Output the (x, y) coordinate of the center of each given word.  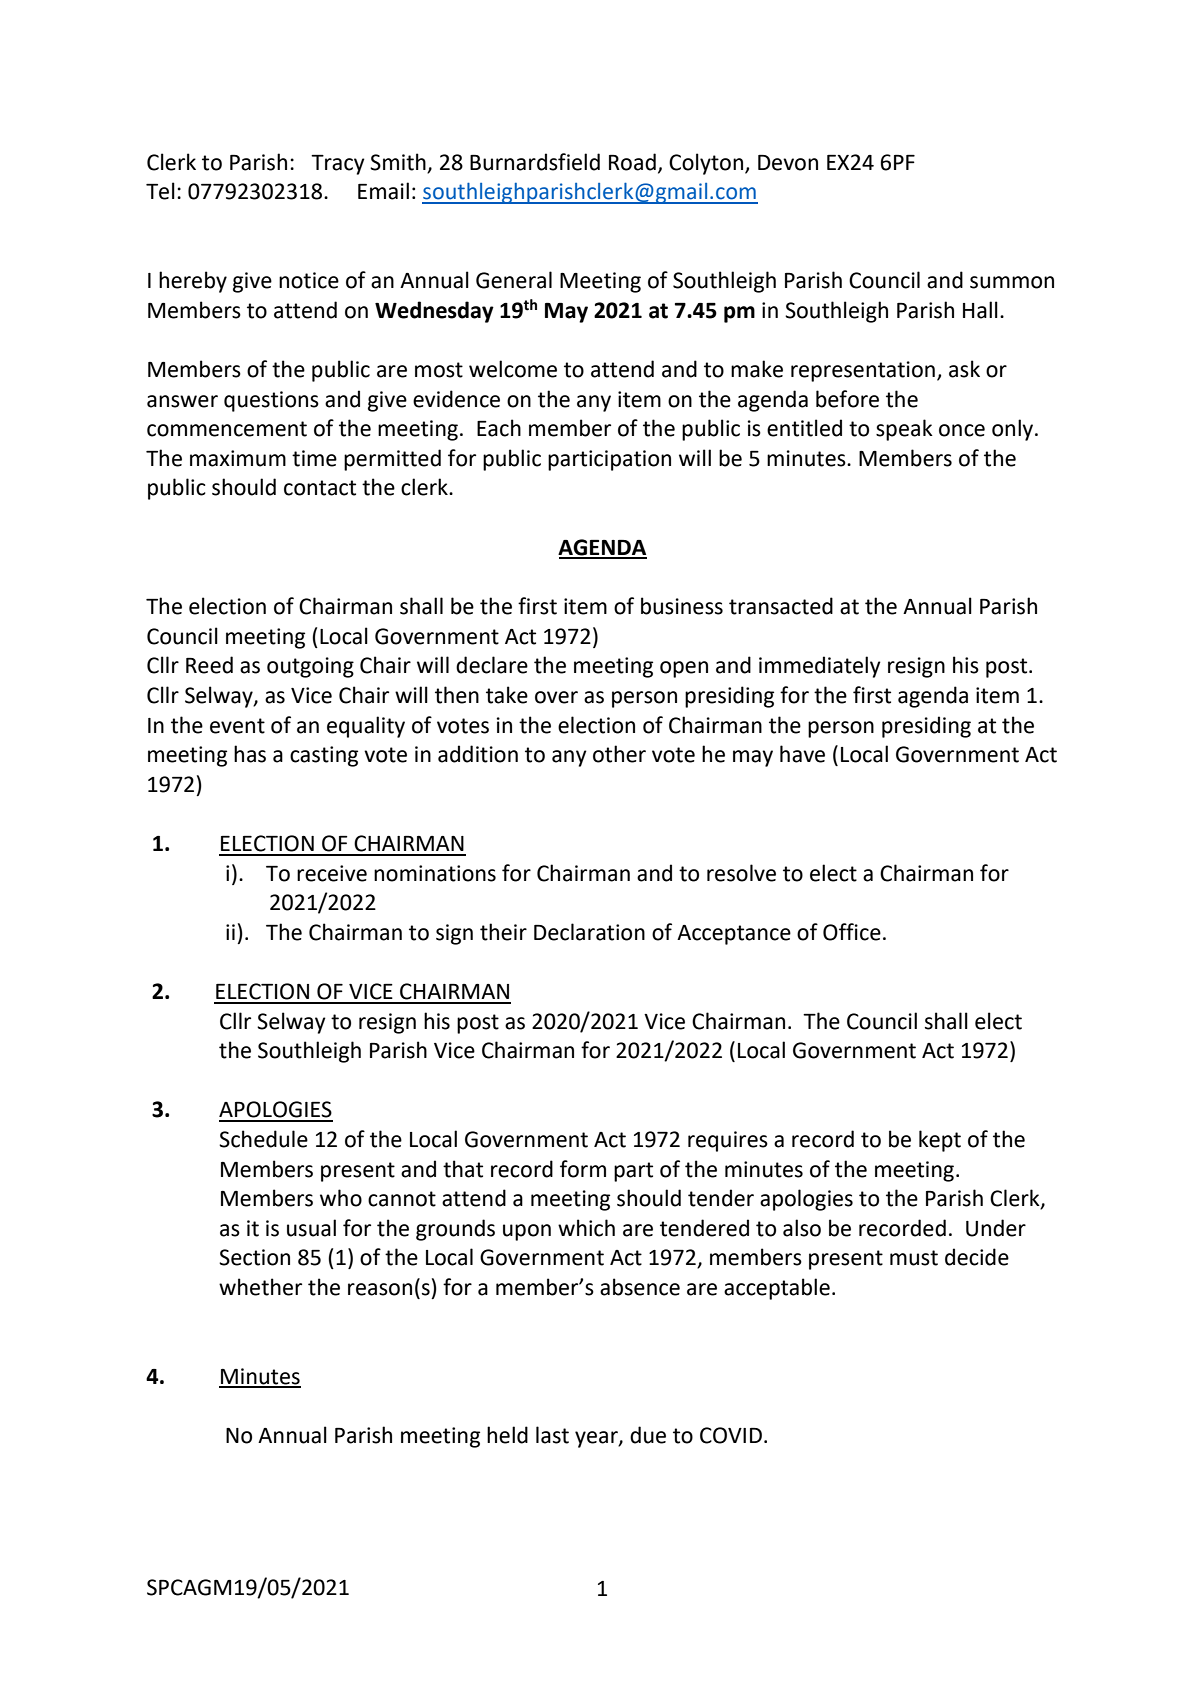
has (250, 754)
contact (320, 488)
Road (632, 162)
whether (260, 1287)
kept (940, 1141)
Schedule (263, 1139)
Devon (788, 163)
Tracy (338, 165)
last (552, 1435)
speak (904, 430)
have (802, 754)
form (583, 1169)
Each (499, 428)
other (619, 754)
